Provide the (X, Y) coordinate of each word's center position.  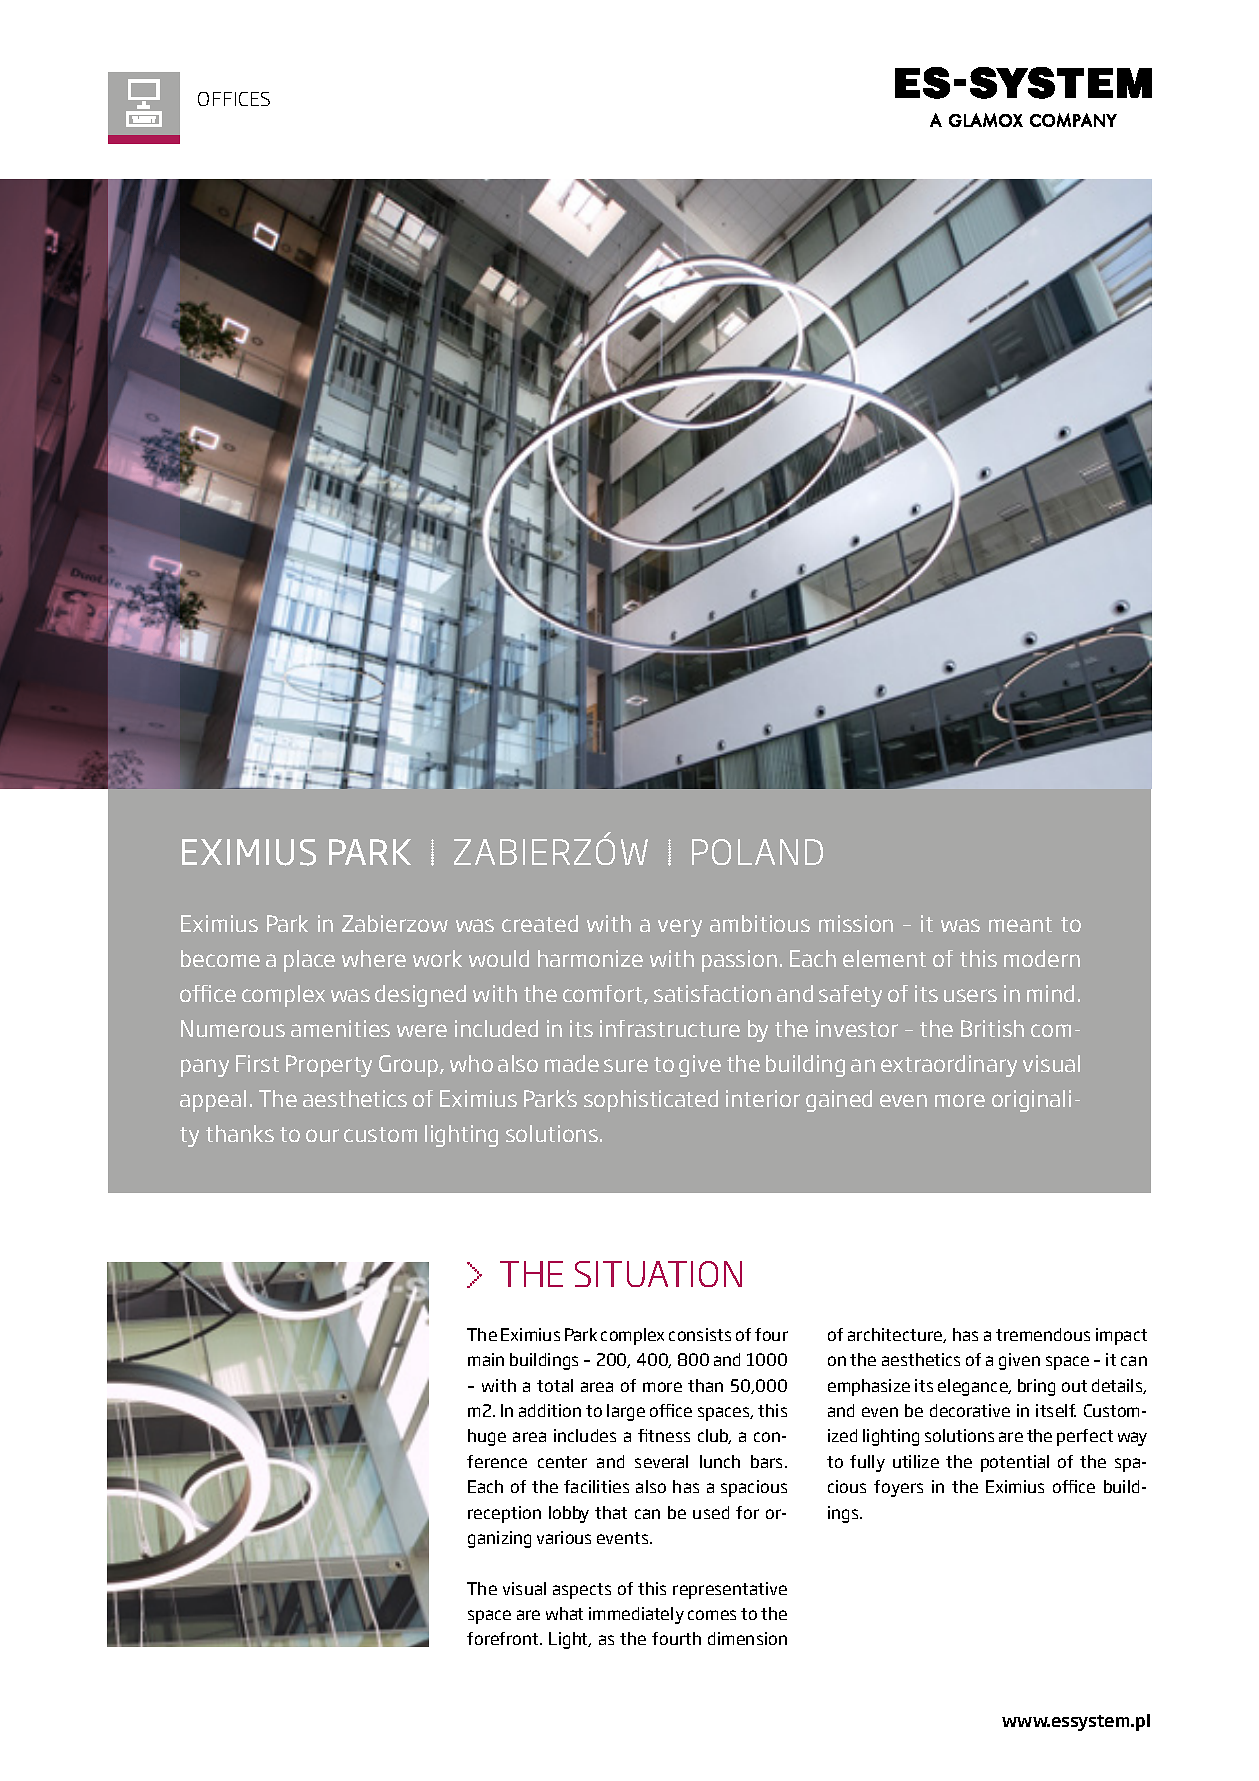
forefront (504, 1638)
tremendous (1043, 1334)
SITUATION (658, 1274)
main (486, 1359)
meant (1020, 924)
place (309, 961)
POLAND (757, 852)
